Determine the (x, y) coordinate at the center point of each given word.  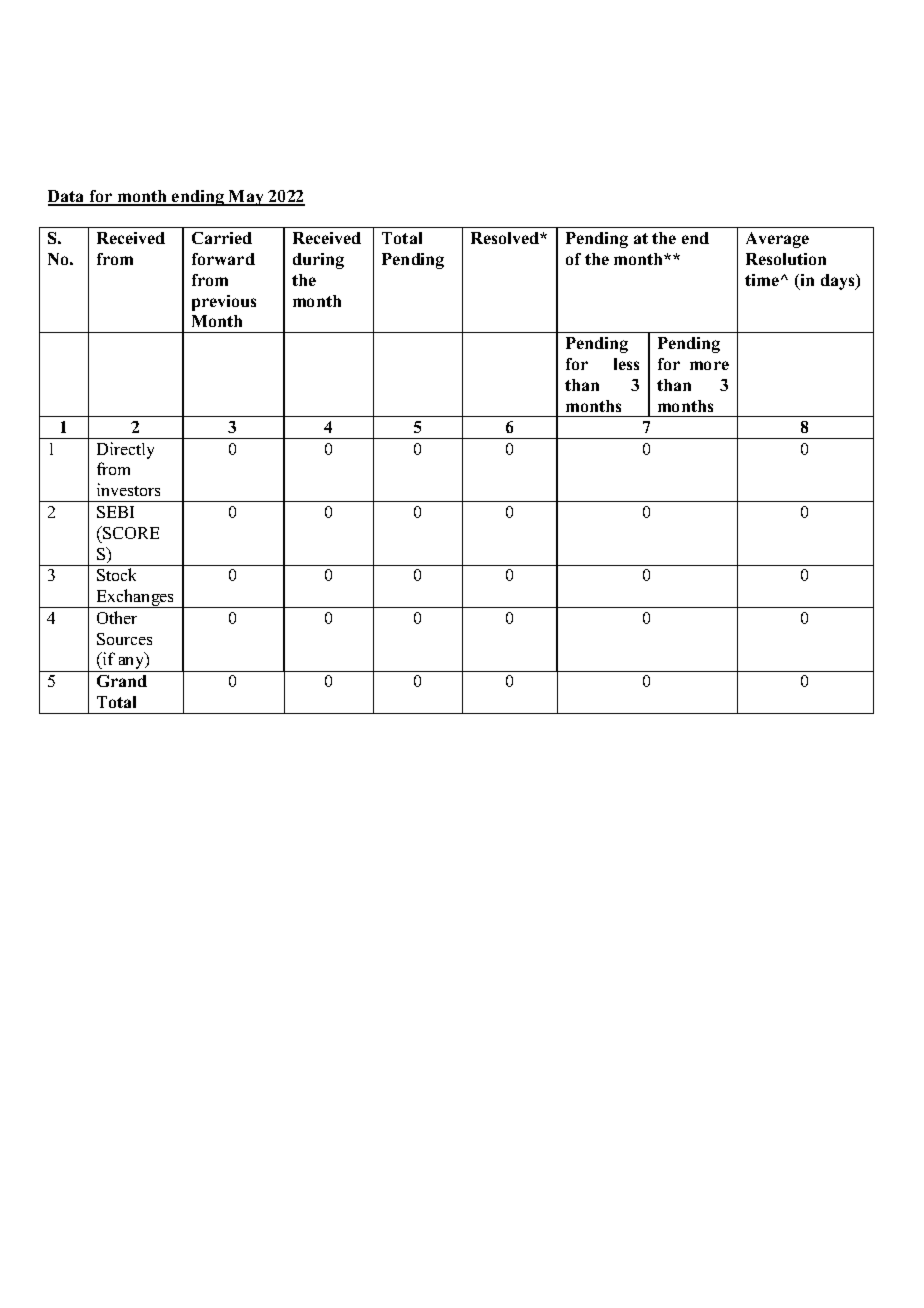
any (132, 664)
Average (777, 240)
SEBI (115, 512)
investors (128, 489)
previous (224, 303)
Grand (122, 681)
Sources (124, 639)
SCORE (130, 532)
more (709, 365)
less (626, 364)
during (318, 261)
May (246, 198)
